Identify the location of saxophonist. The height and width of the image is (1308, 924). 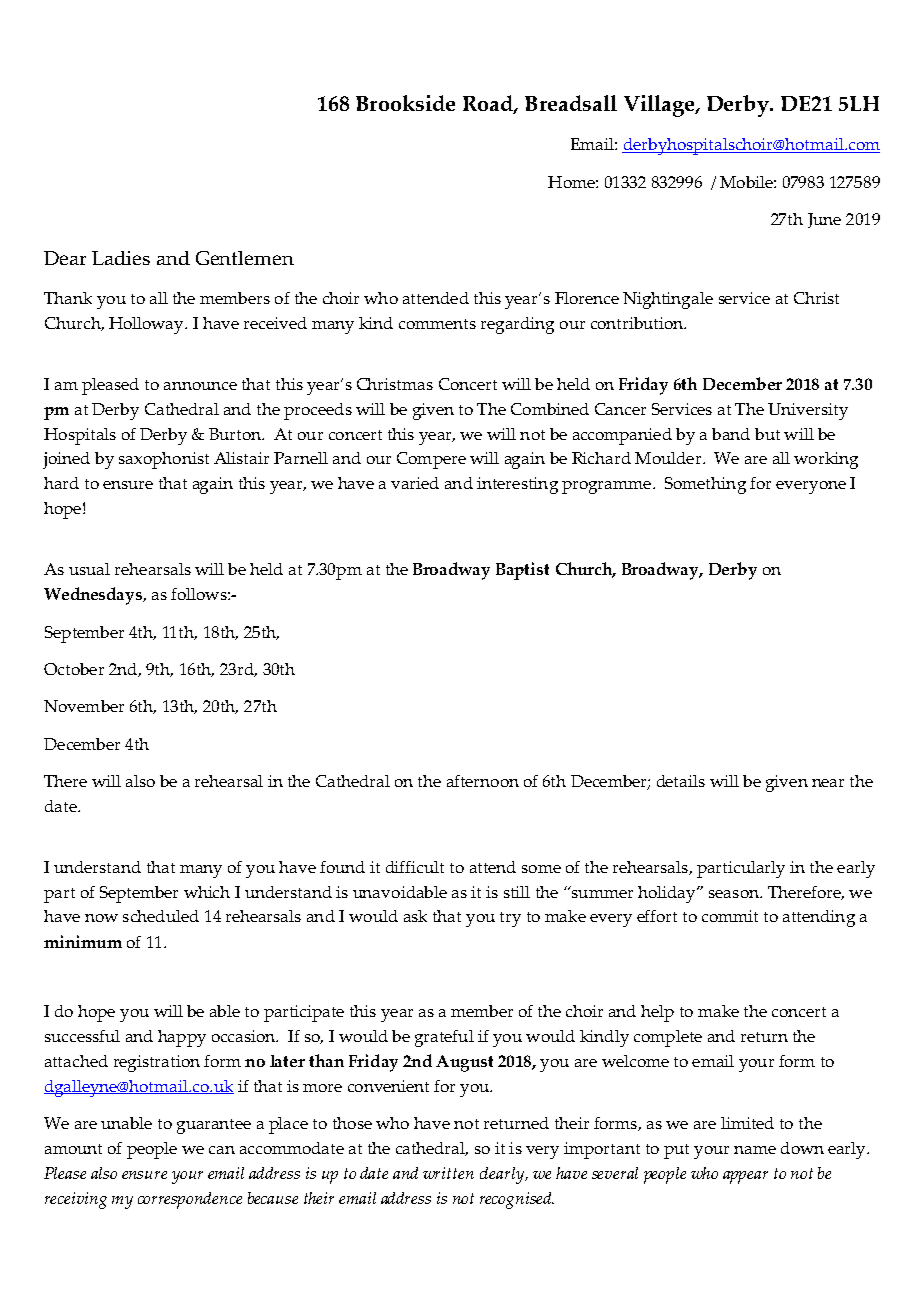
(164, 460).
